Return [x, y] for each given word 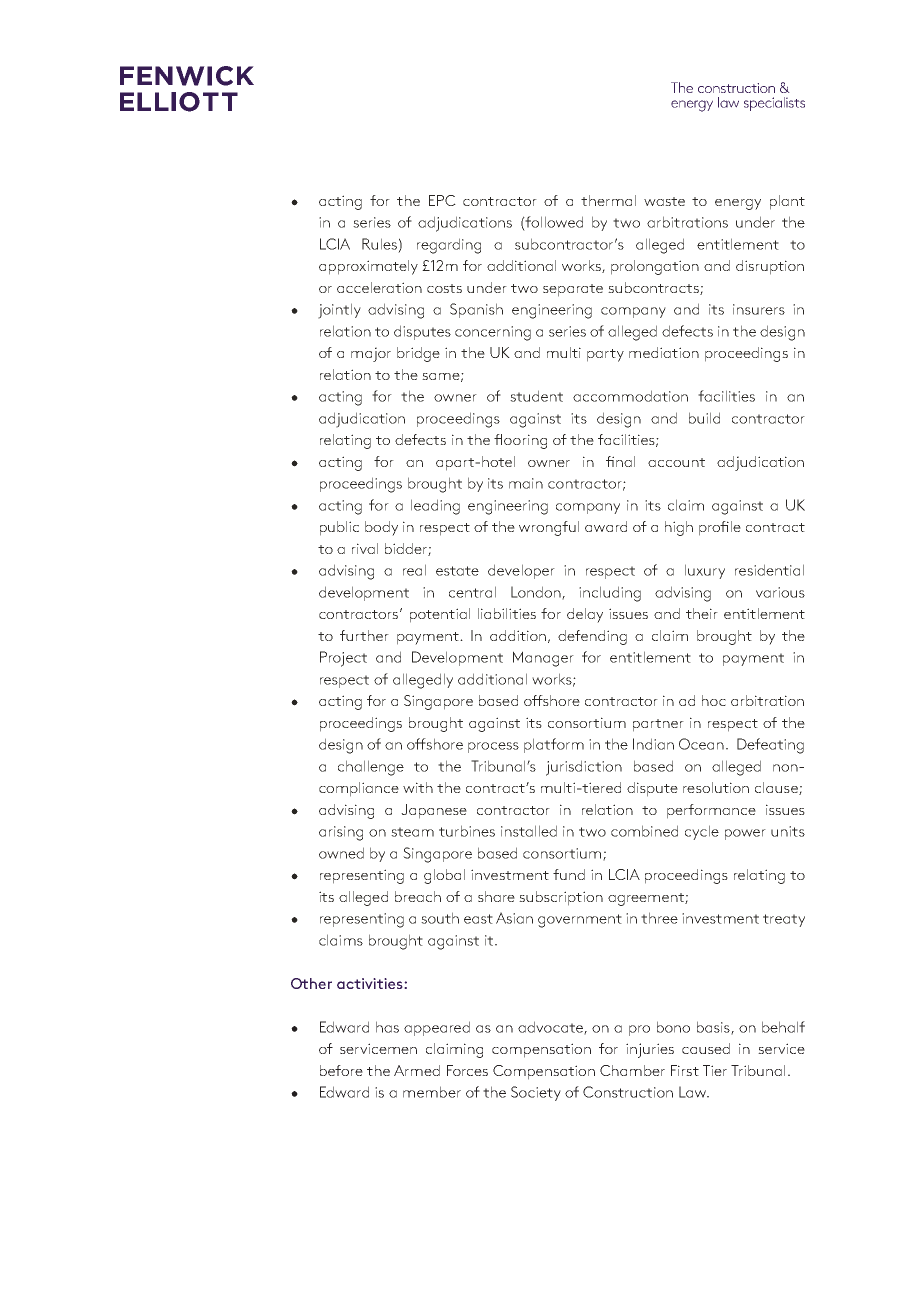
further [364, 635]
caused [706, 1048]
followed [553, 222]
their [702, 613]
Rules [379, 244]
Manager [543, 659]
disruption [770, 267]
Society [536, 1093]
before [341, 1070]
